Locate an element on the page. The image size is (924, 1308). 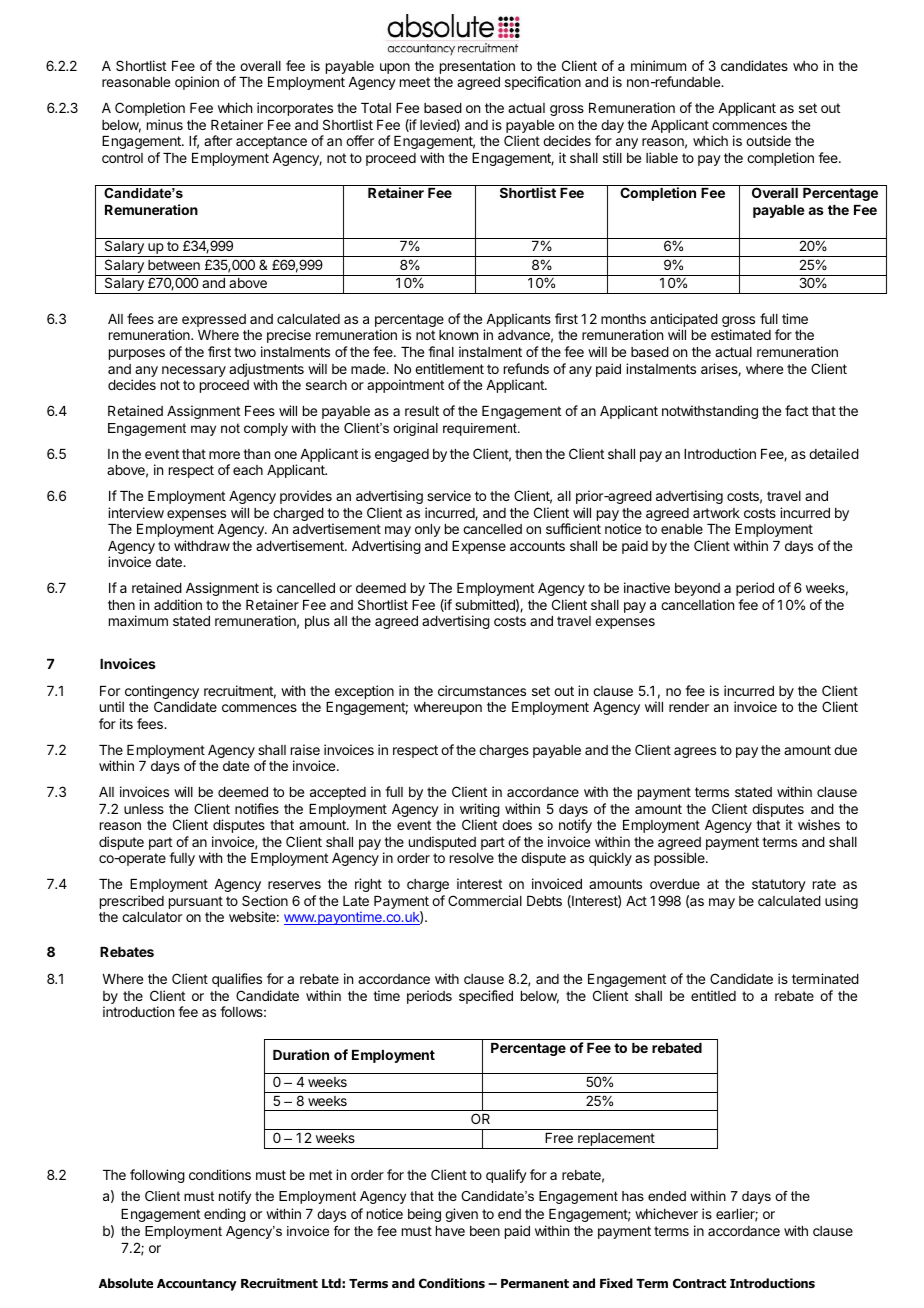
Accountancy is located at coordinates (197, 1285).
